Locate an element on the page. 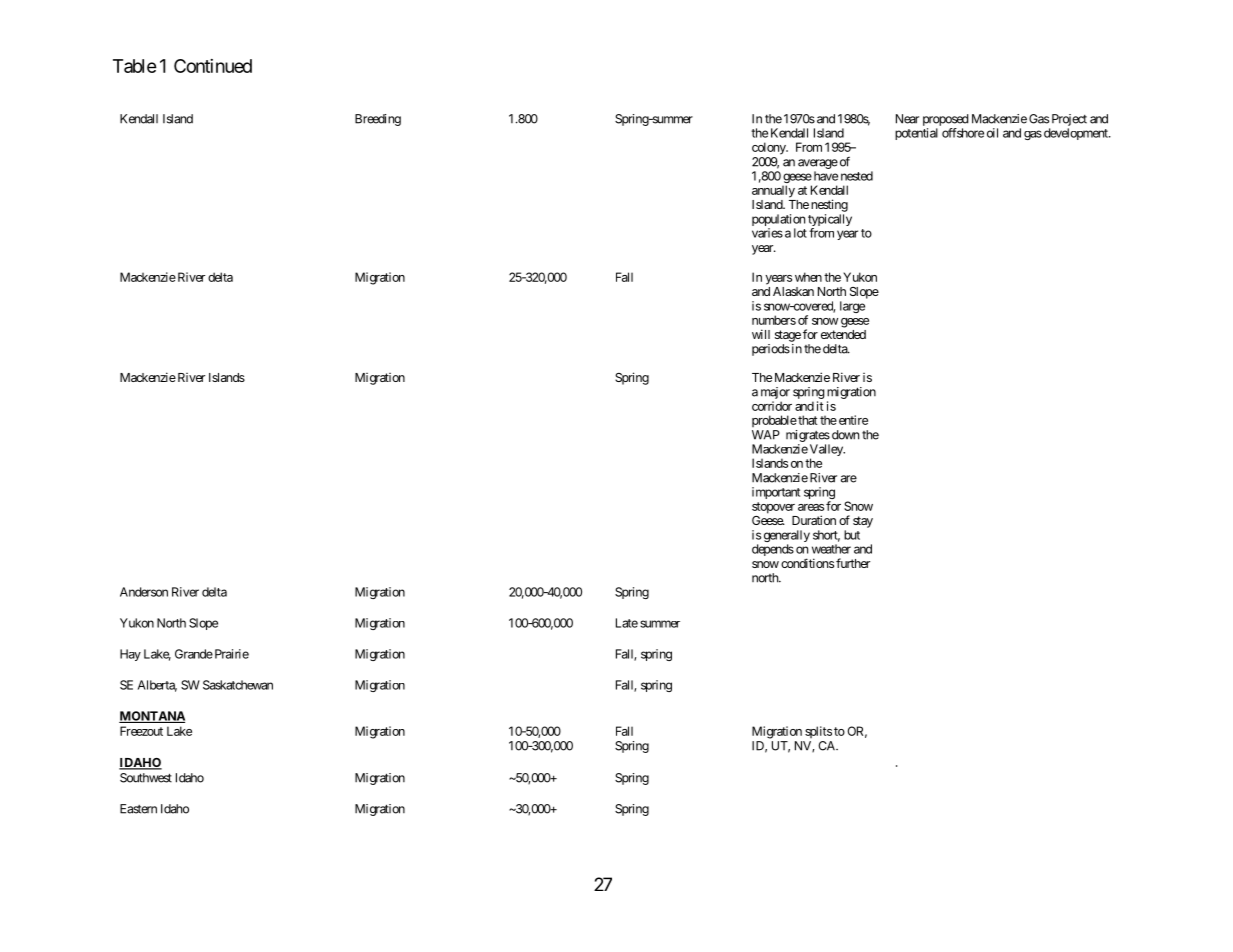  Anderson is located at coordinates (144, 592).
